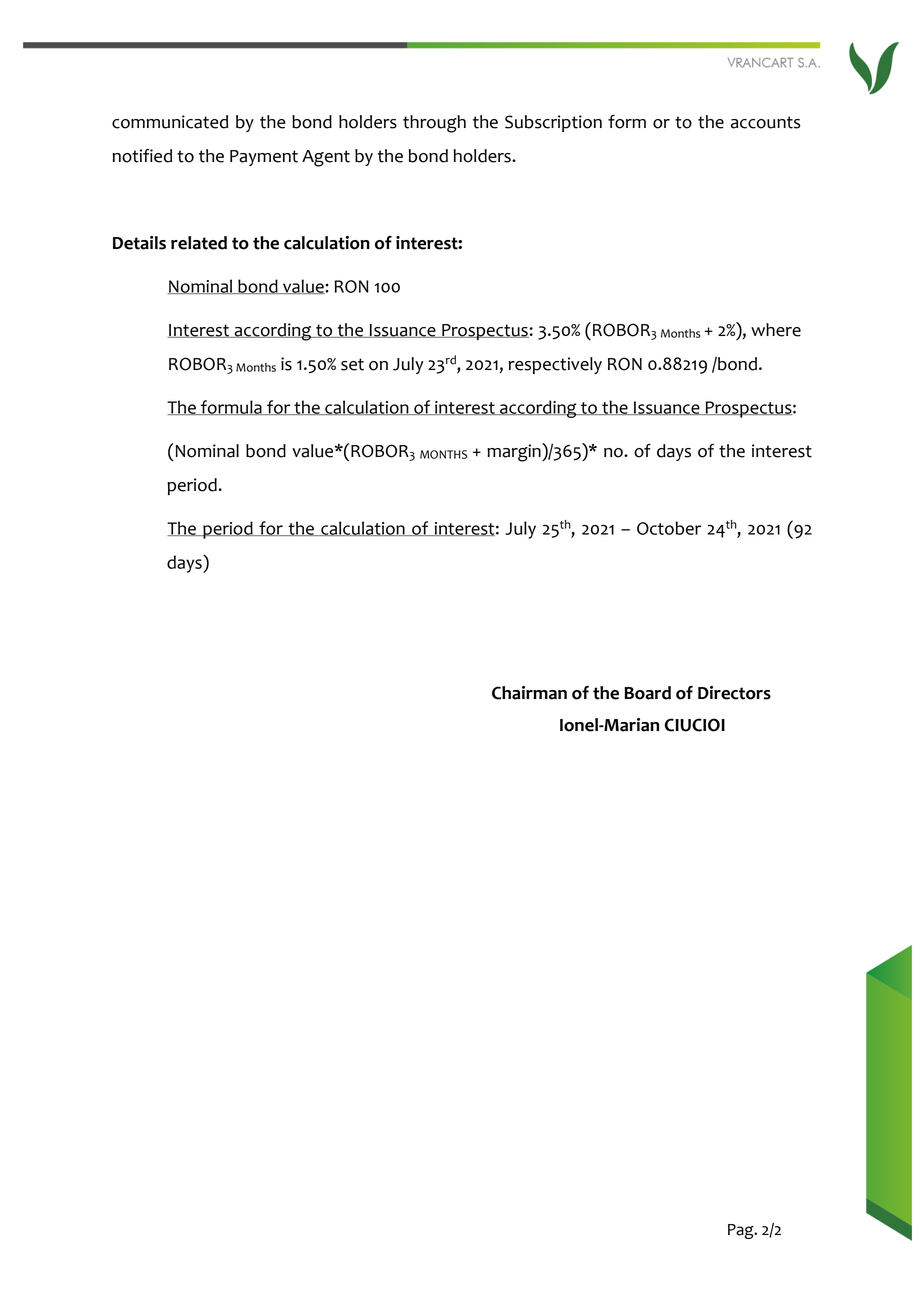  Describe the element at coordinates (142, 156) in the screenshot. I see `notified` at that location.
